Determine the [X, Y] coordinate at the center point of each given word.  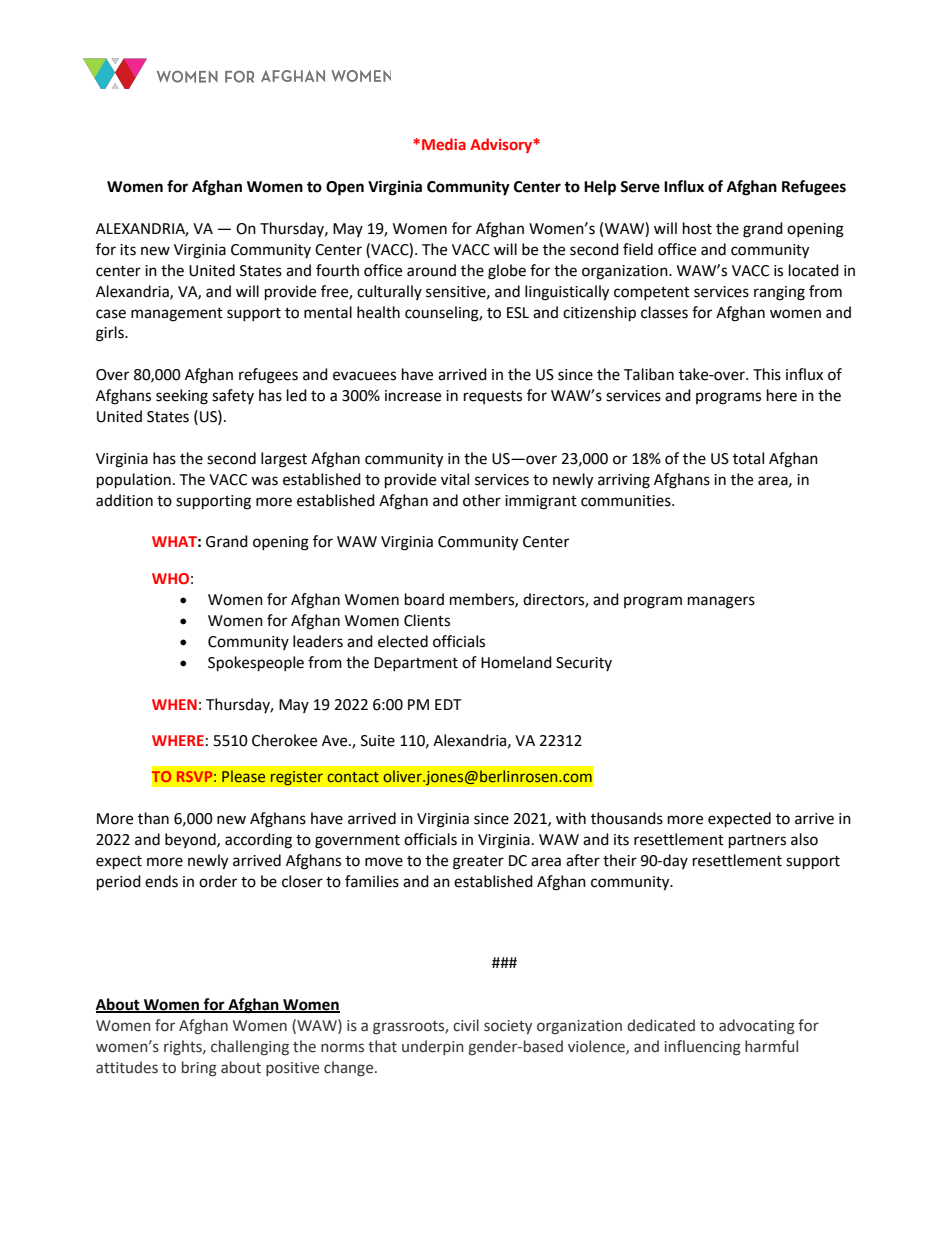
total [748, 458]
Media [444, 144]
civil [466, 1025]
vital [455, 479]
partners [757, 842]
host [697, 228]
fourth [337, 270]
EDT [448, 704]
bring [199, 1068]
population [134, 481]
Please [243, 776]
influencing [702, 1047]
